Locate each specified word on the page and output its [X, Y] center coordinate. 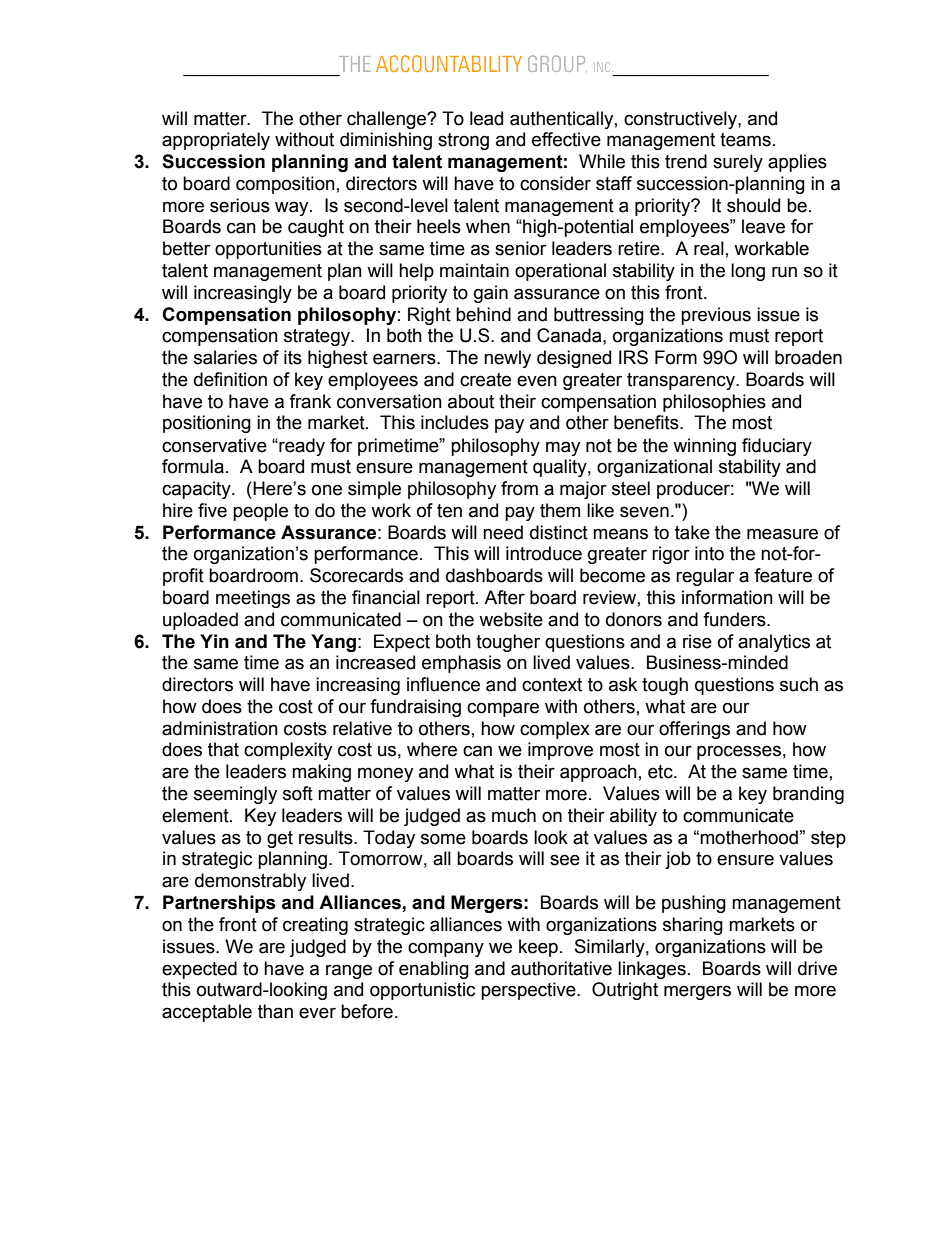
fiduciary [777, 447]
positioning [207, 424]
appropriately [216, 141]
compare [503, 709]
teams [745, 140]
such [799, 684]
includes [455, 422]
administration [220, 728]
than [275, 1011]
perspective [529, 991]
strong [463, 141]
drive [817, 968]
